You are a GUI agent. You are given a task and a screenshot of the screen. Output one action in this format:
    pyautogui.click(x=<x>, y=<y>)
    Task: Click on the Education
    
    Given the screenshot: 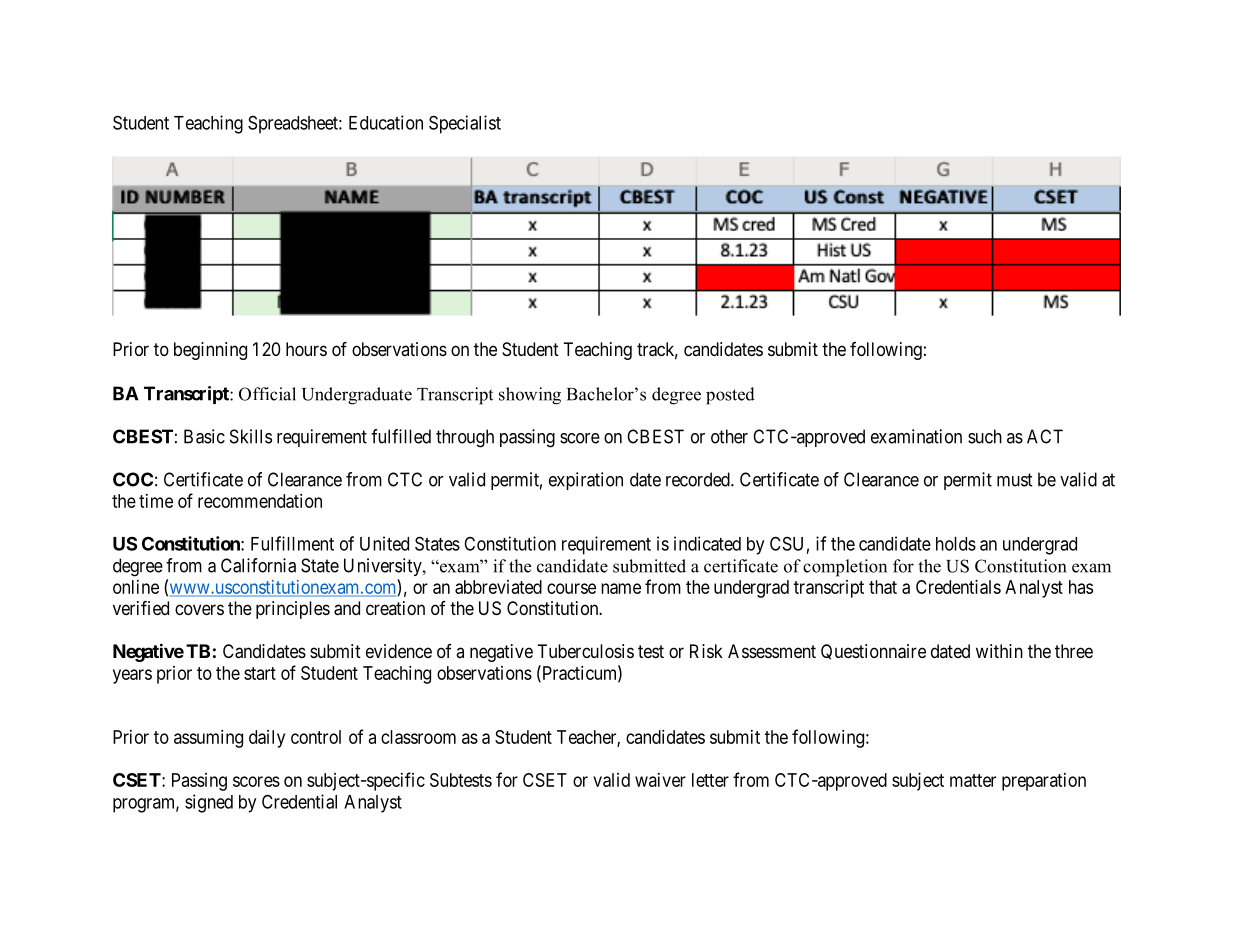 What is the action you would take?
    pyautogui.click(x=386, y=122)
